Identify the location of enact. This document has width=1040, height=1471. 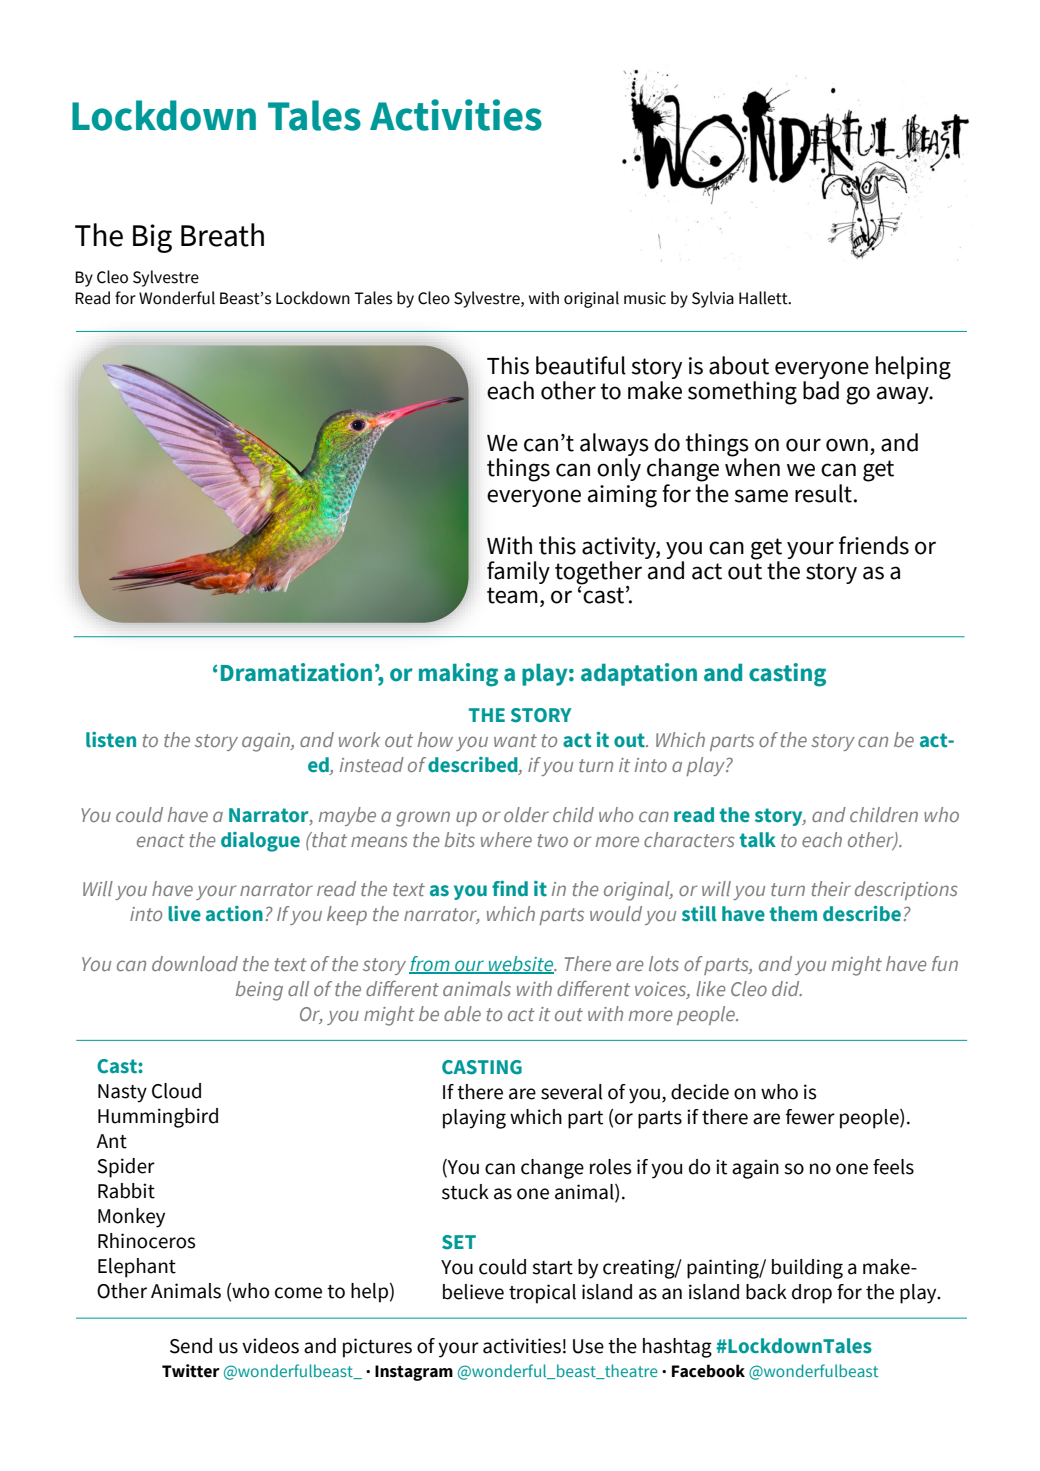
(161, 840).
